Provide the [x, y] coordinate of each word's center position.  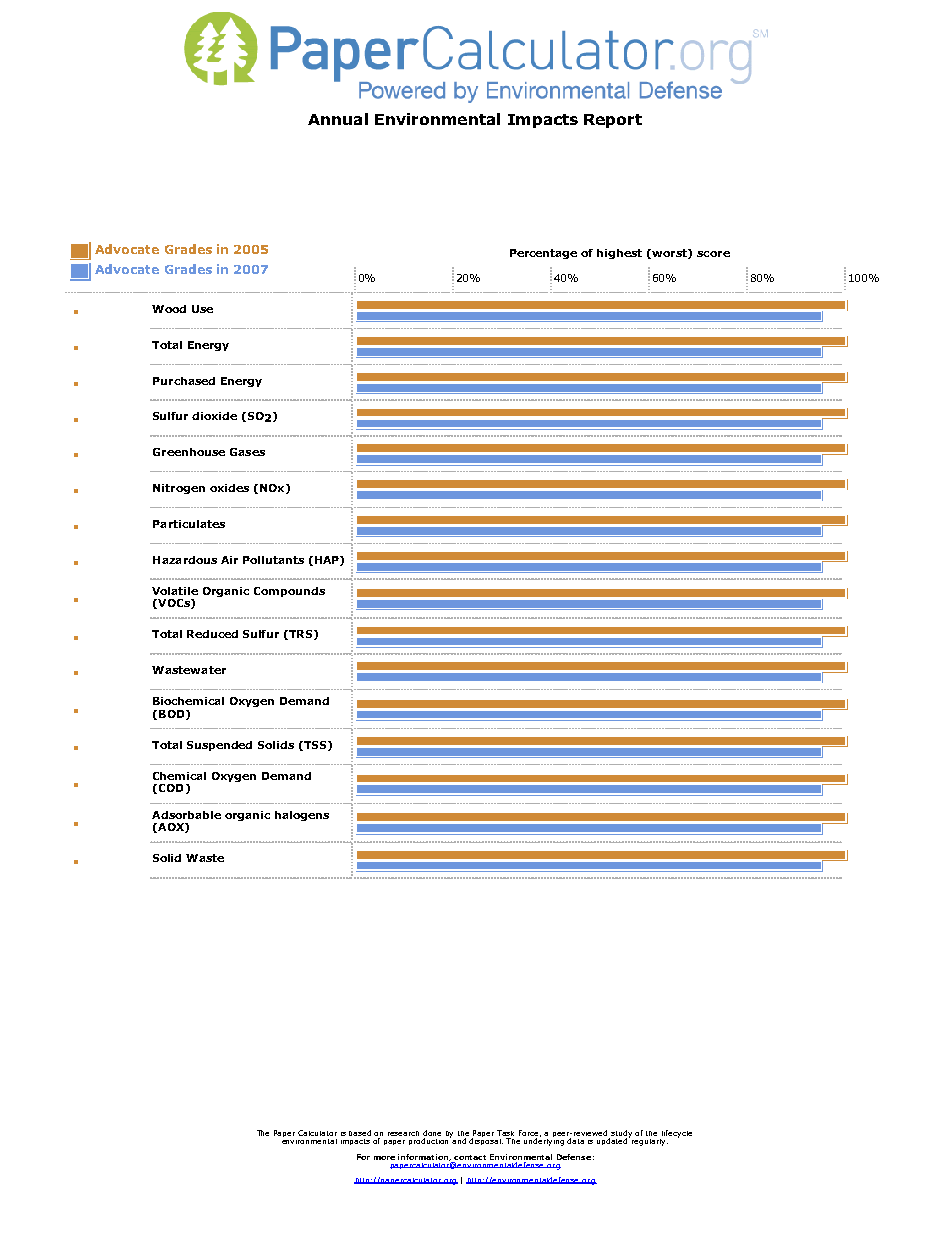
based [360, 1133]
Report [613, 121]
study [622, 1135]
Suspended [219, 746]
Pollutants [273, 560]
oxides [229, 488]
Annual [338, 119]
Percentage [543, 254]
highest [619, 254]
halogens [302, 816]
